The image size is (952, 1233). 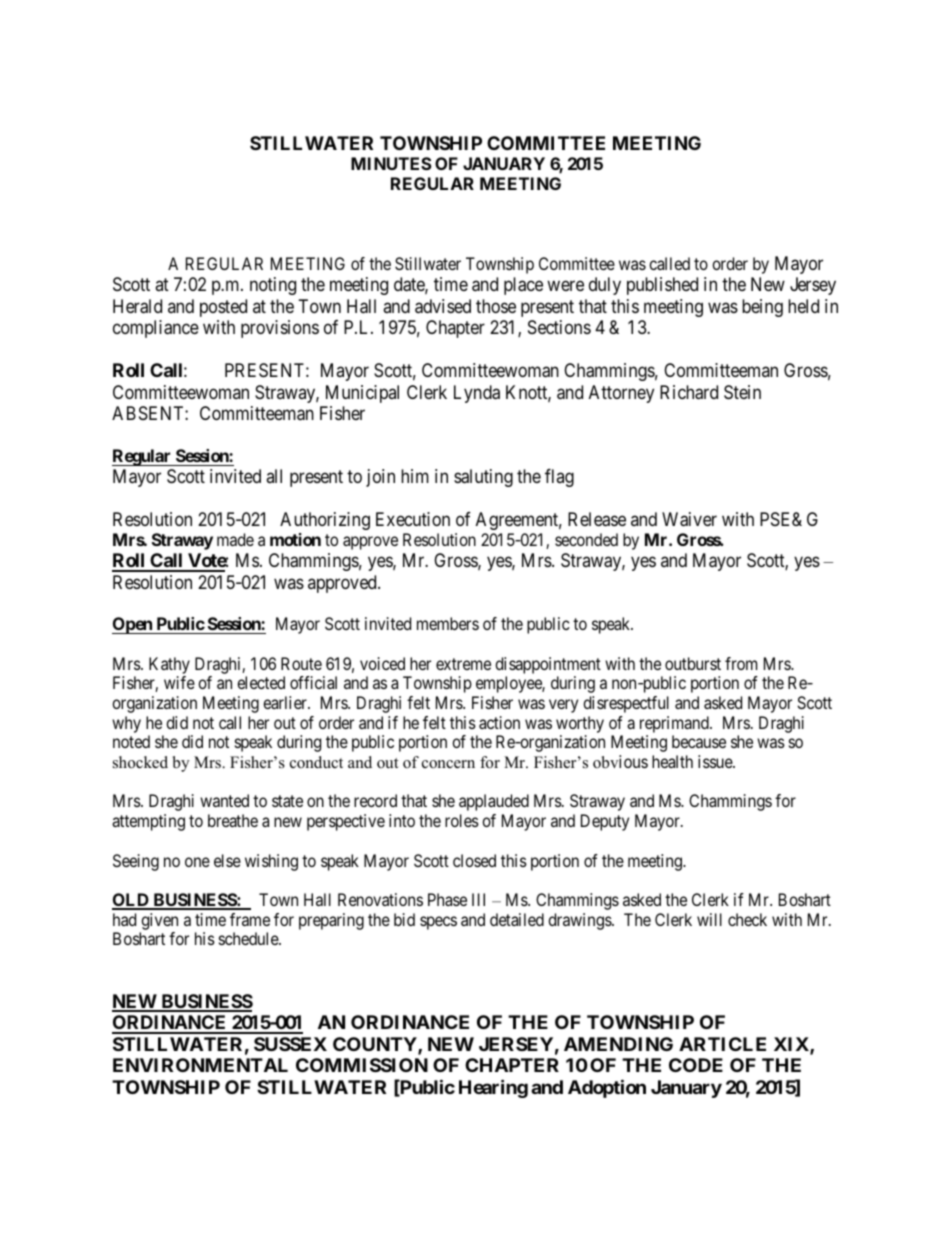 What do you see at coordinates (391, 163) in the screenshot?
I see `MINUTES` at bounding box center [391, 163].
